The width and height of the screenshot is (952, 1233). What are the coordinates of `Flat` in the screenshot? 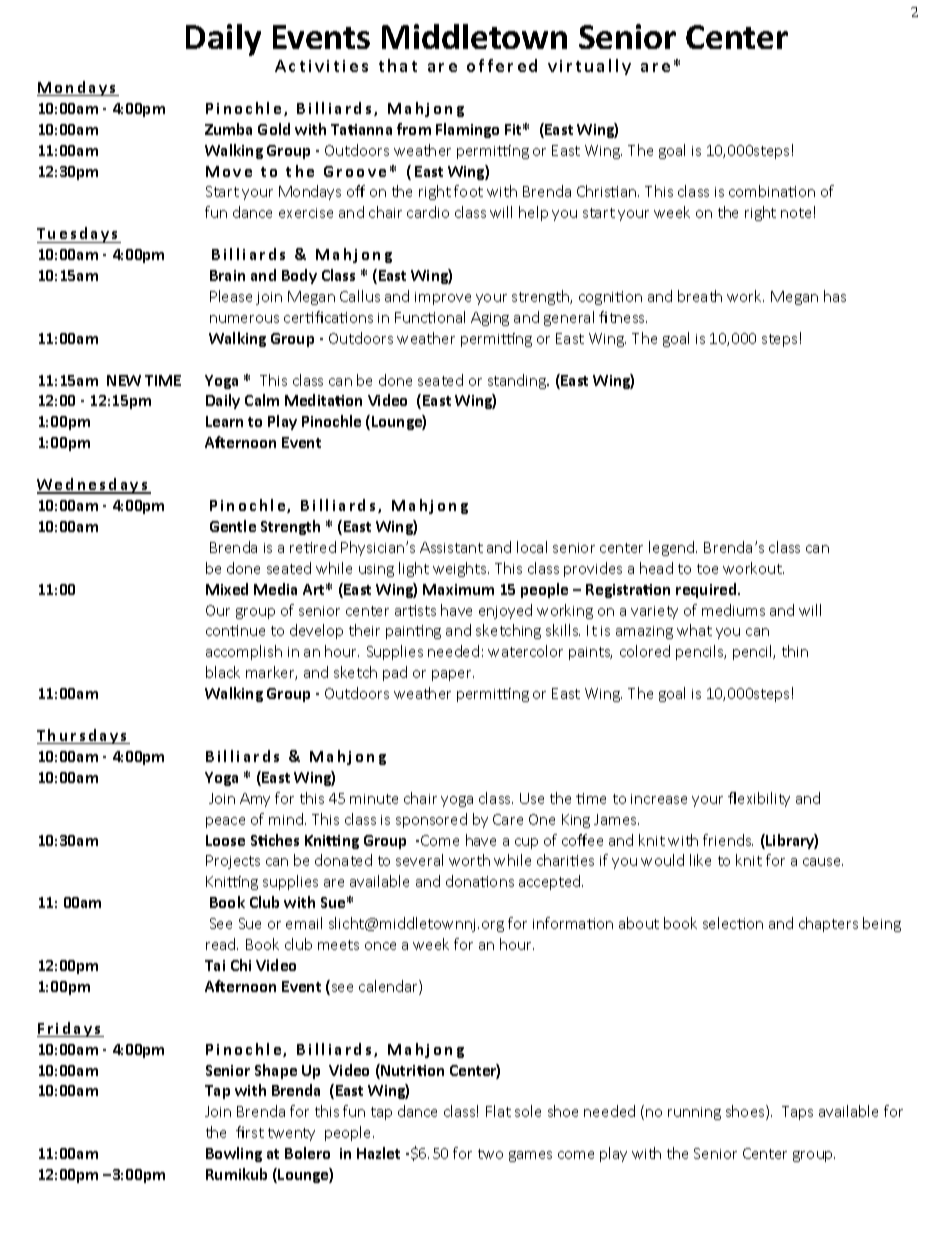 It's located at (498, 1111).
